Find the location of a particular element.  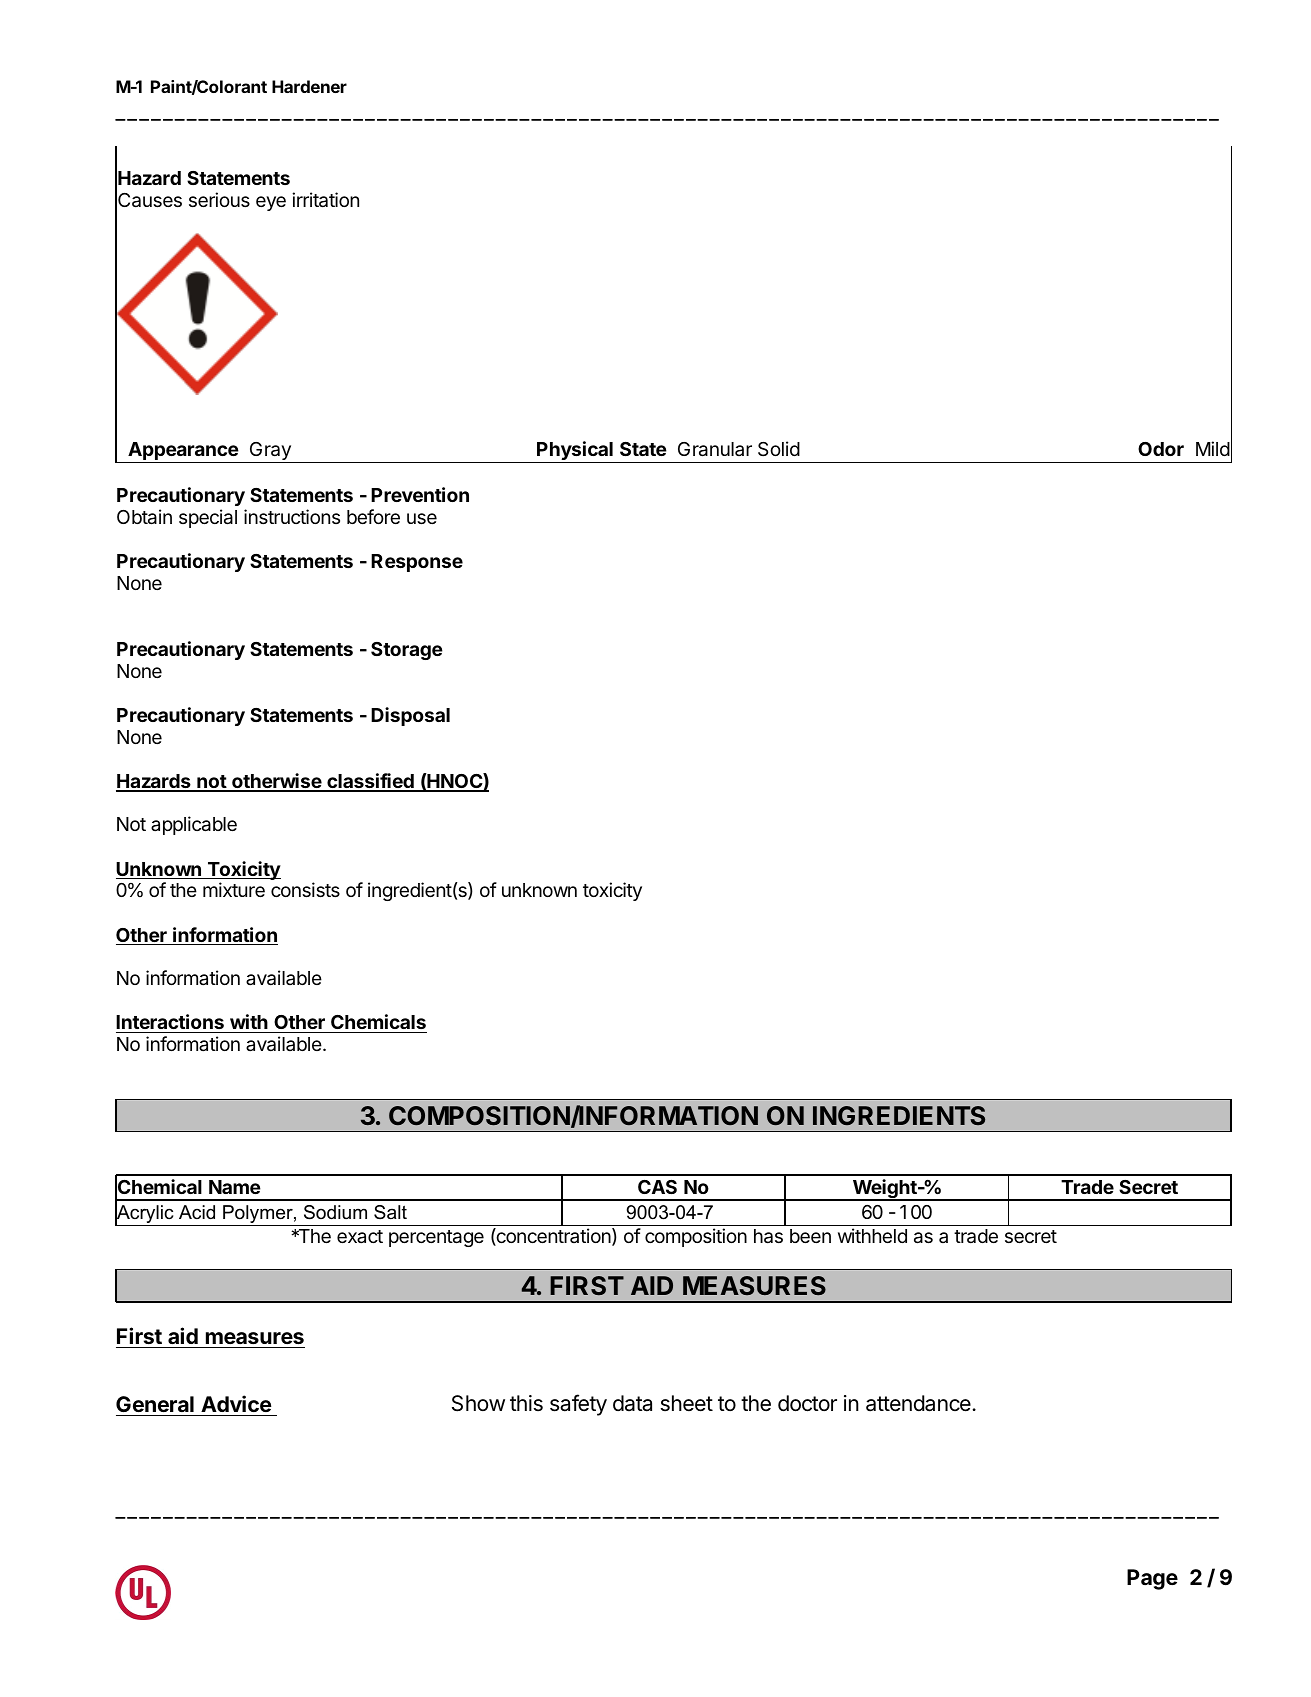

Odor is located at coordinates (1161, 449).
